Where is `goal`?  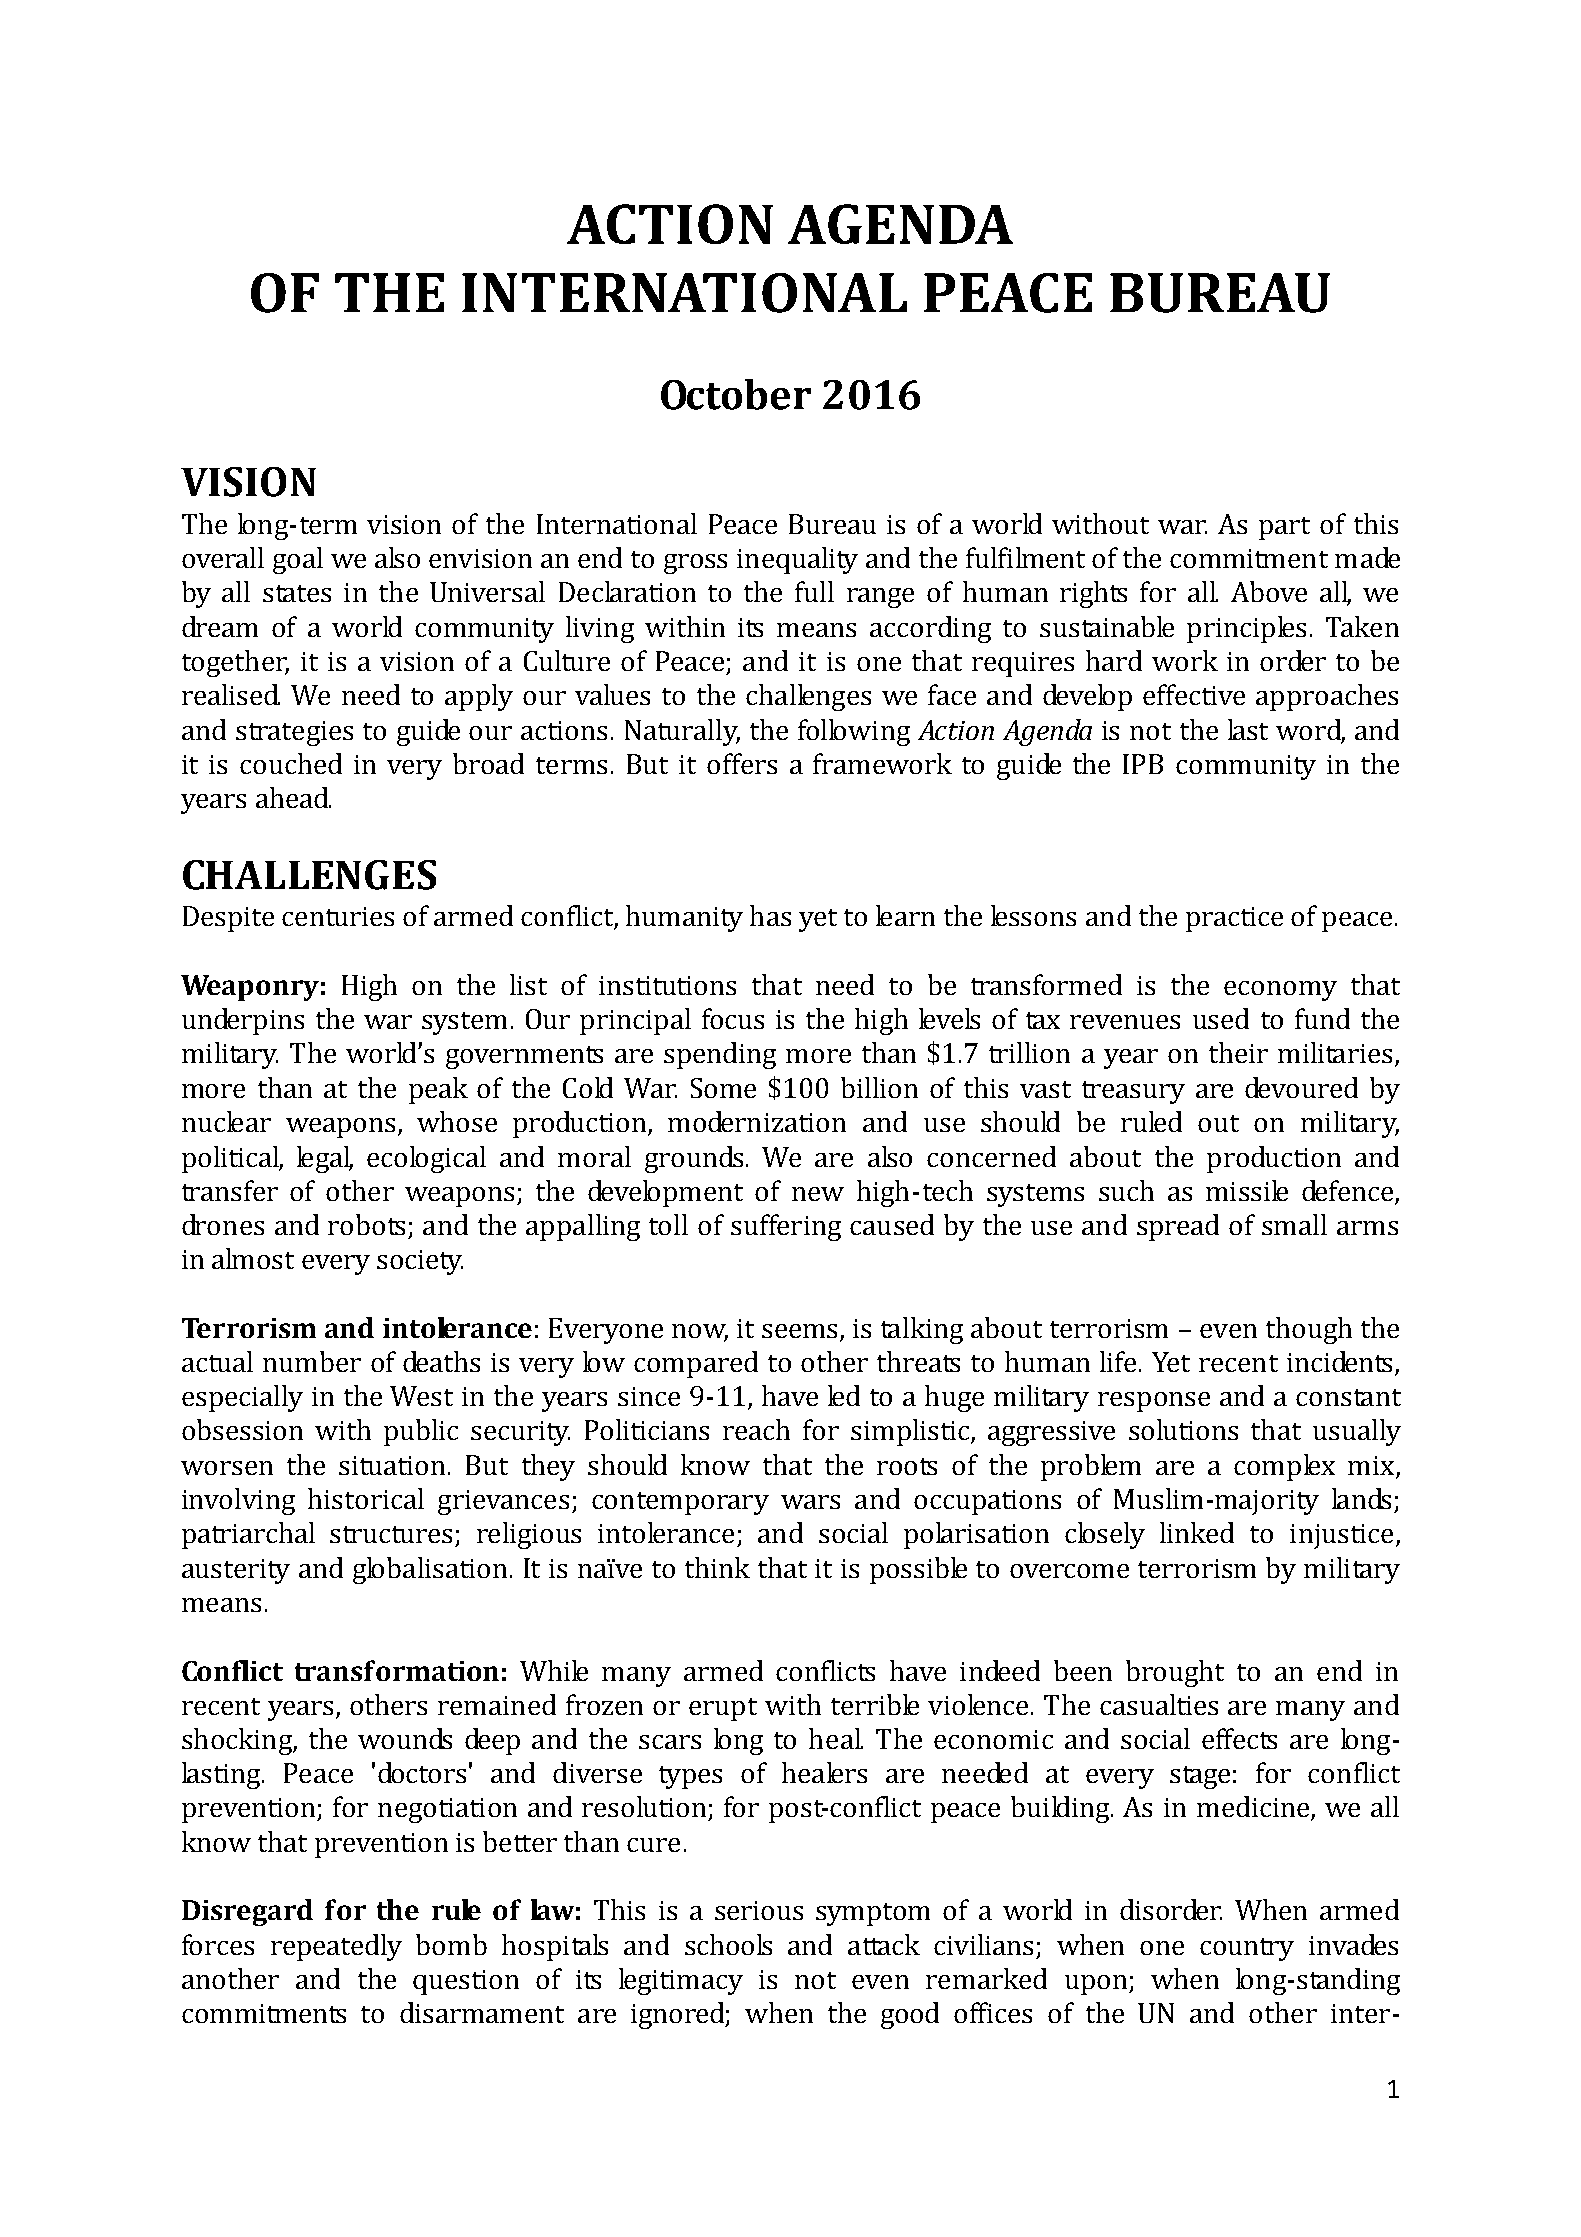
goal is located at coordinates (298, 560).
